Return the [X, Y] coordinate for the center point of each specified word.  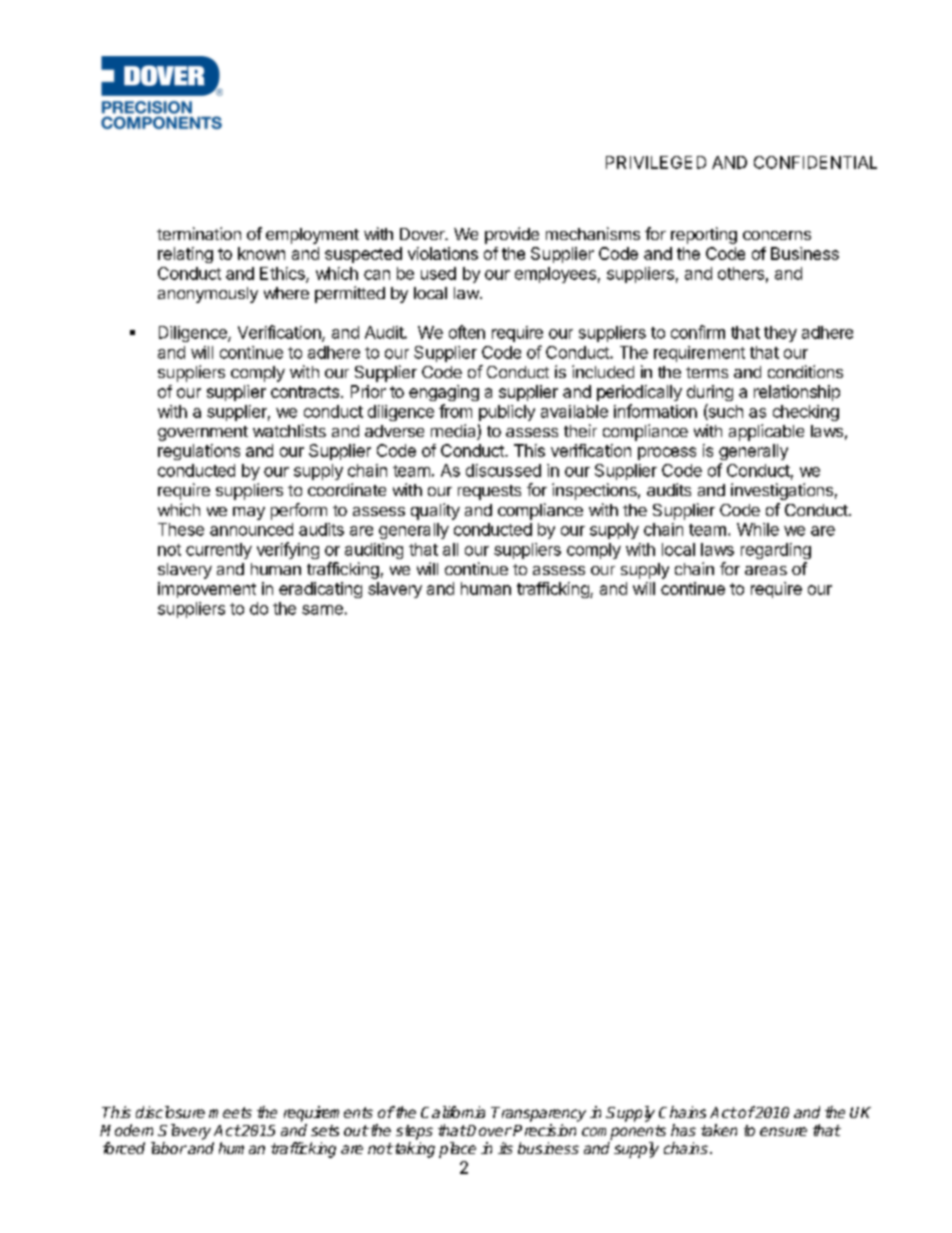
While [758, 529]
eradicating [320, 590]
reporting [704, 235]
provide [512, 235]
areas [766, 570]
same [322, 610]
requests [489, 492]
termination [199, 233]
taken [719, 1130]
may [249, 513]
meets [230, 1112]
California [453, 1112]
